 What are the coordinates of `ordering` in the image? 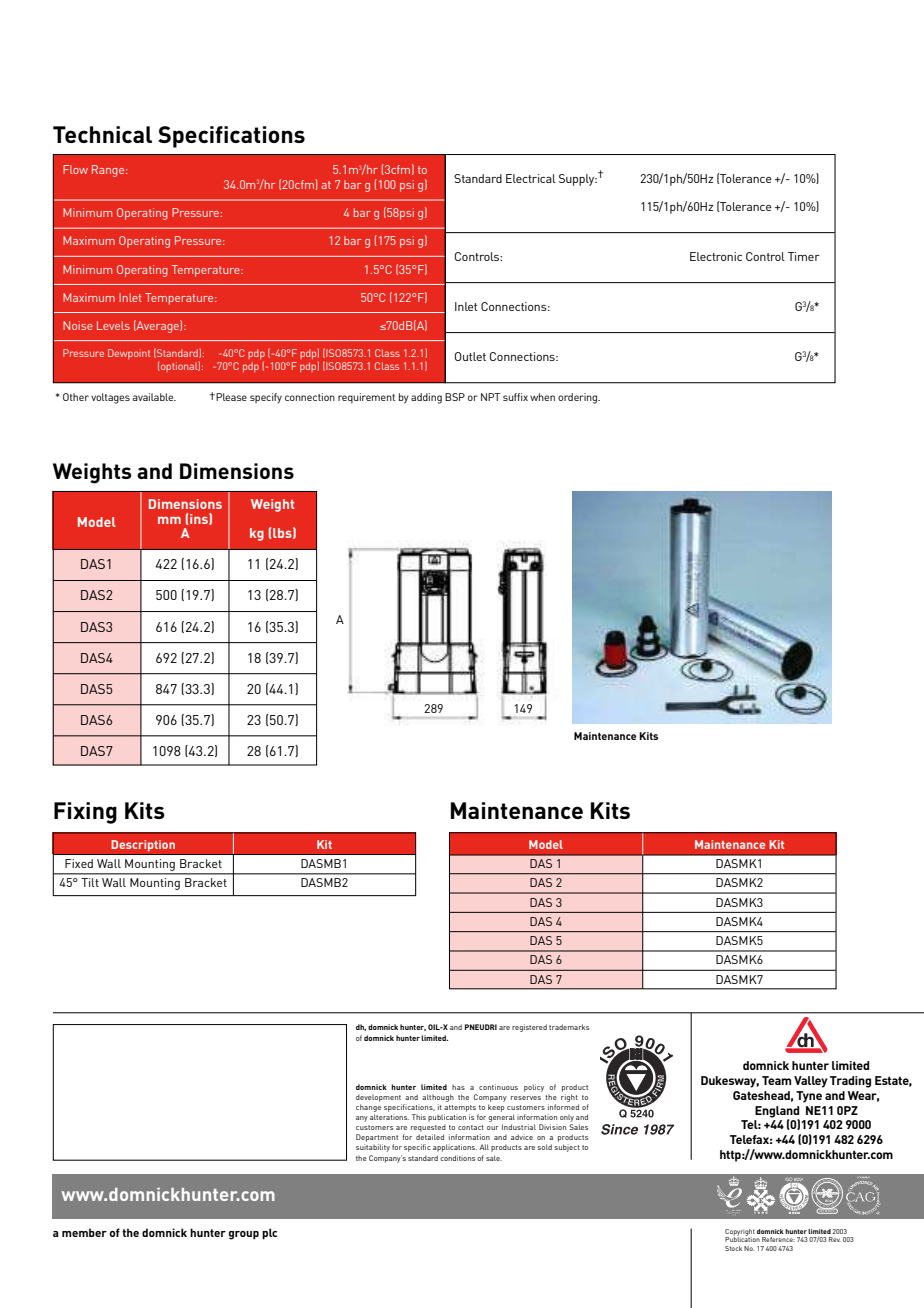 It's located at (579, 398).
